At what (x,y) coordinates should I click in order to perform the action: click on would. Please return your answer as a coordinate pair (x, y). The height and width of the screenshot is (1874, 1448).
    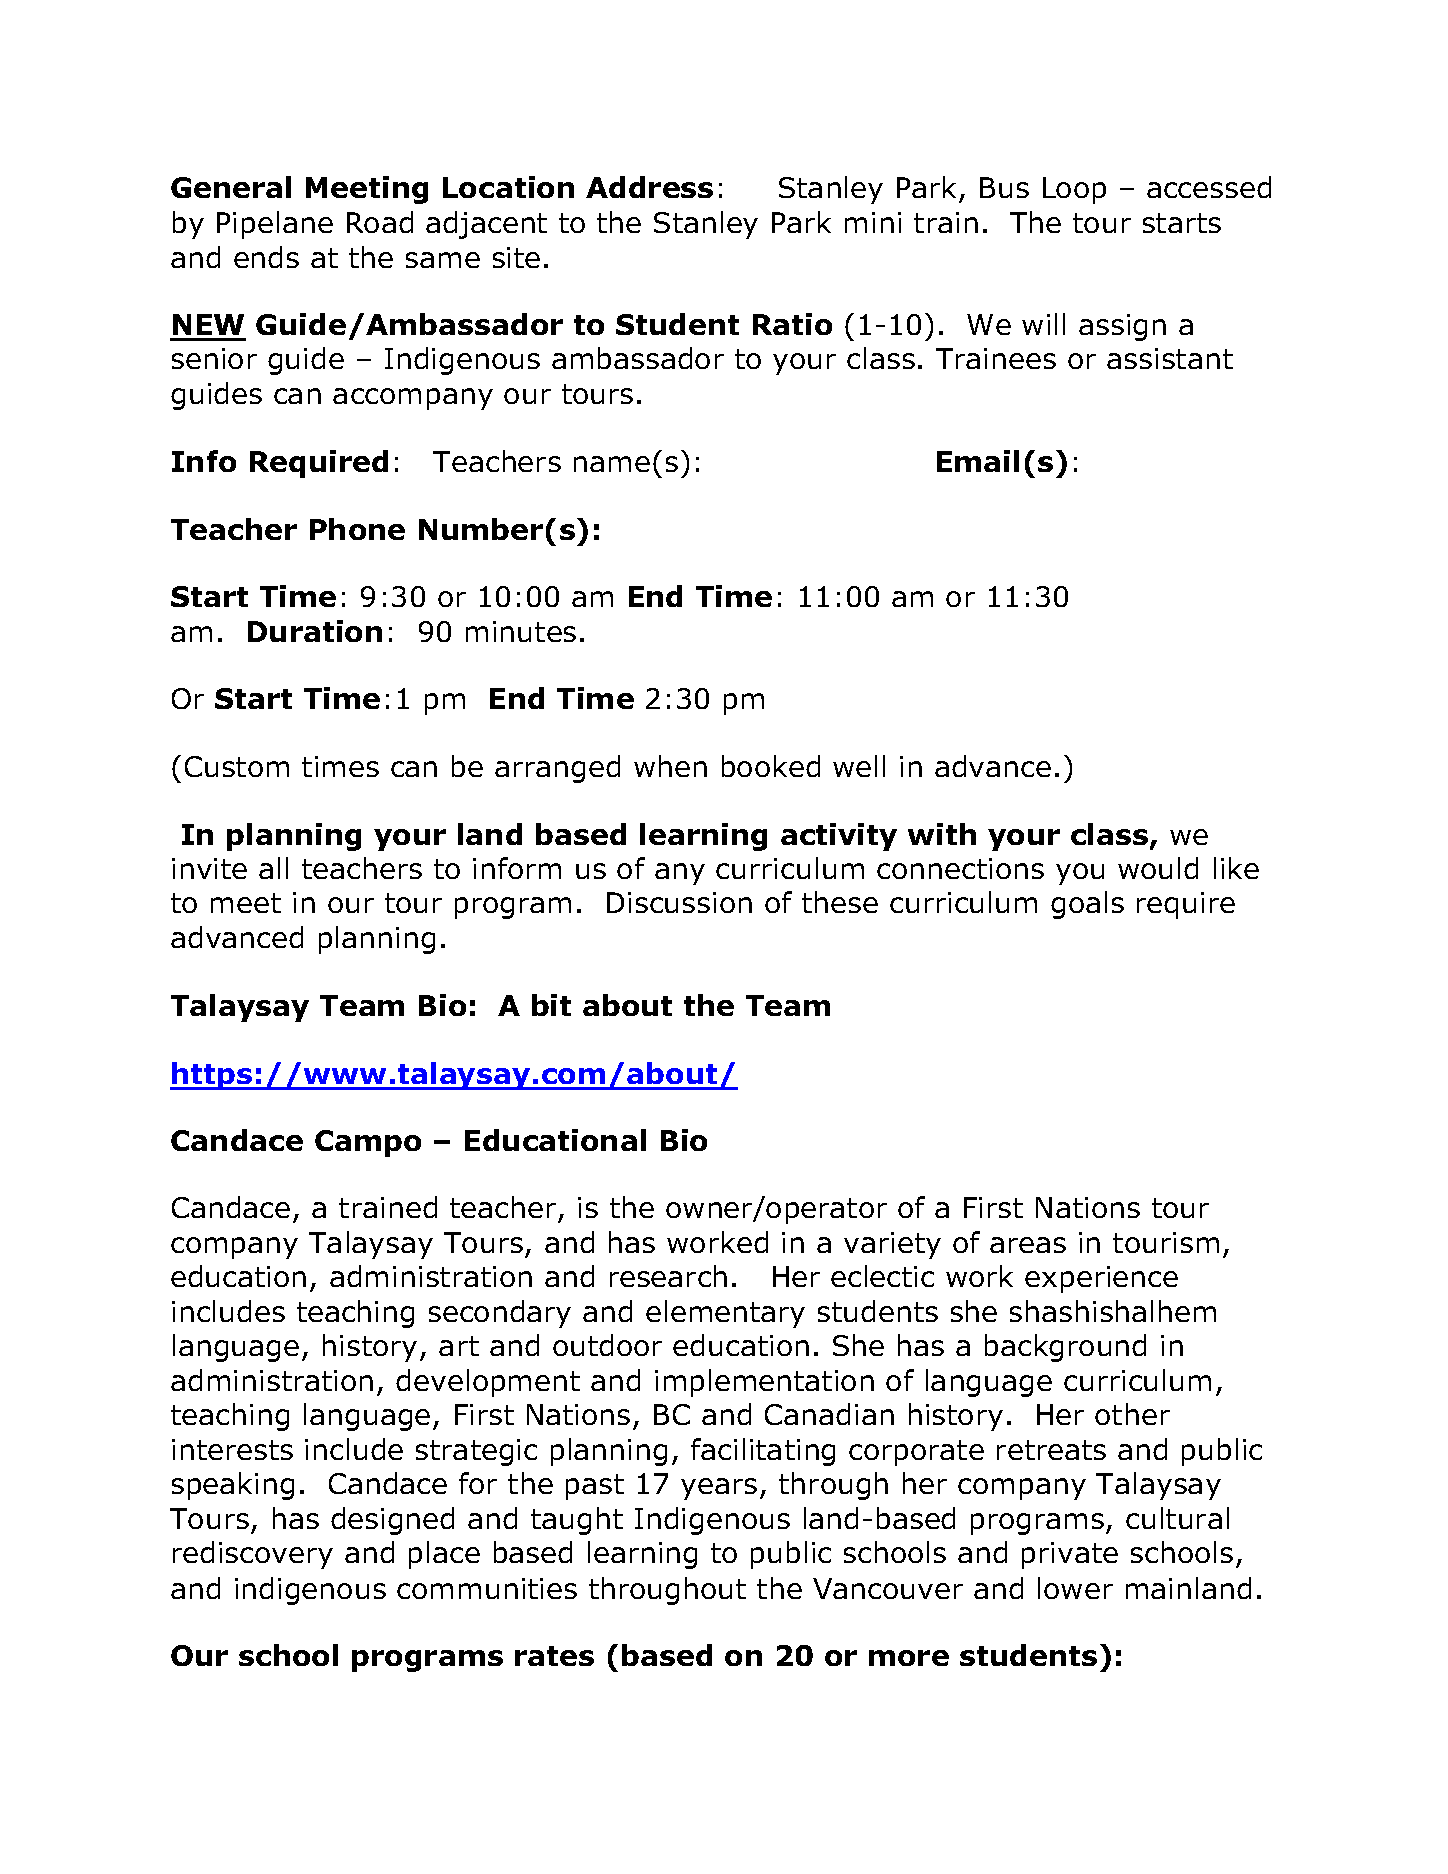
    Looking at the image, I should click on (1158, 868).
